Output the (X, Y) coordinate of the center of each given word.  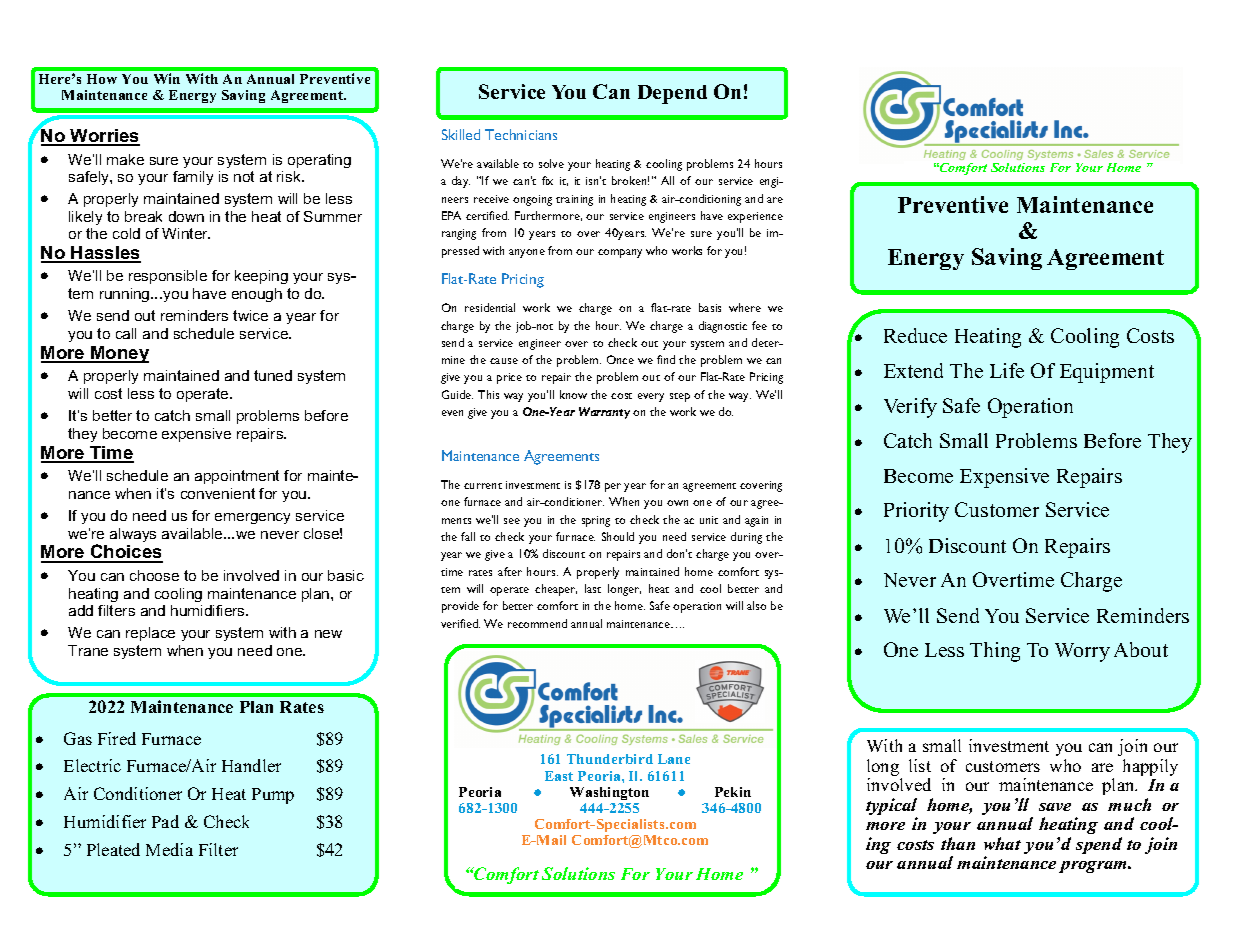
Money (119, 354)
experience (755, 217)
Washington (609, 793)
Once (620, 359)
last (593, 588)
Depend (672, 94)
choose (154, 575)
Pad (165, 821)
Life (1007, 370)
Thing (995, 652)
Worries (104, 137)
